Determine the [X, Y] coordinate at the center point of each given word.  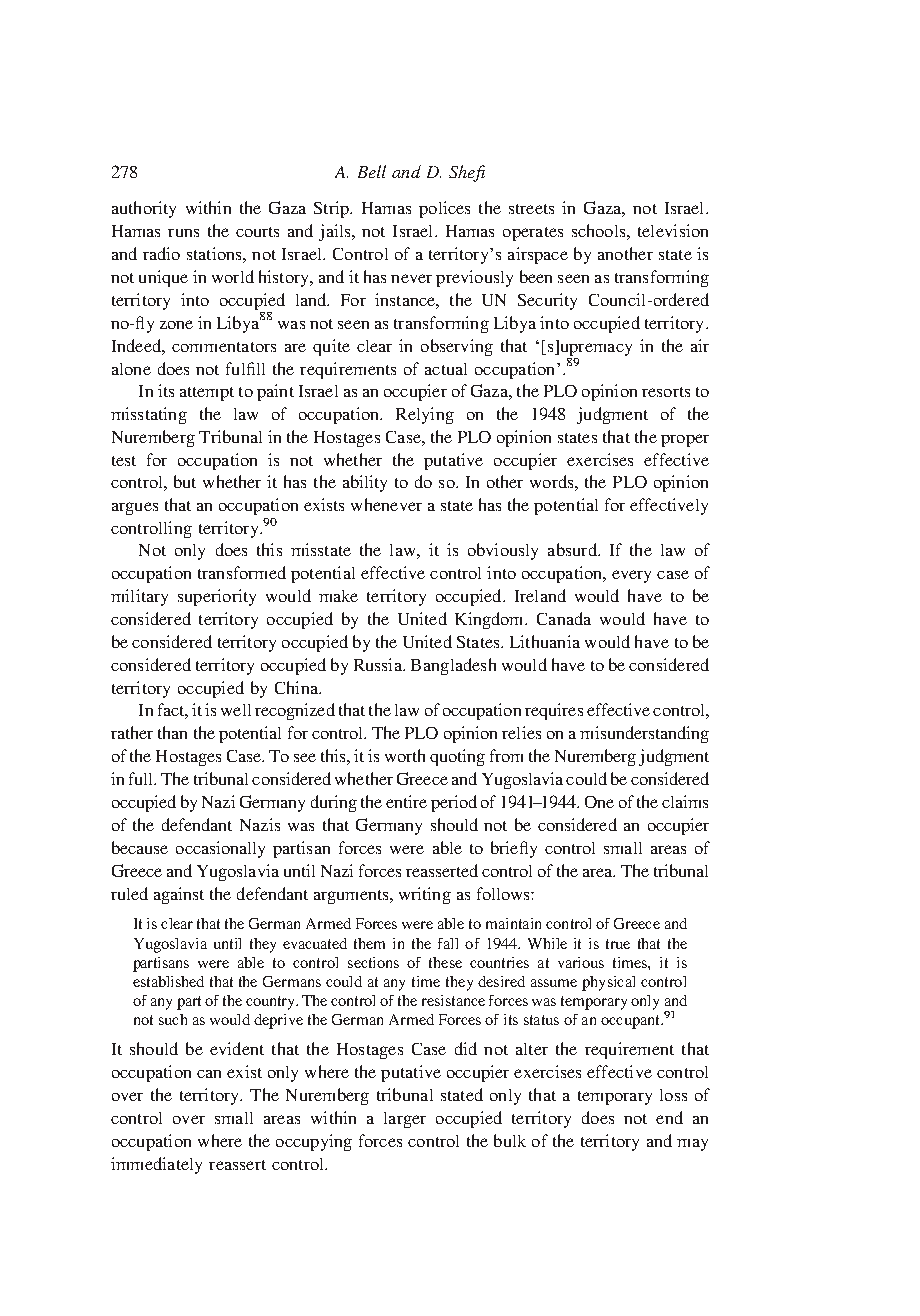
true [618, 944]
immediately [156, 1165]
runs [183, 233]
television [673, 230]
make [338, 596]
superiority [217, 597]
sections [373, 962]
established [168, 981]
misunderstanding [644, 734]
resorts [666, 392]
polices [444, 209]
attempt [207, 394]
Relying [425, 415]
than [172, 732]
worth [405, 755]
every [631, 576]
